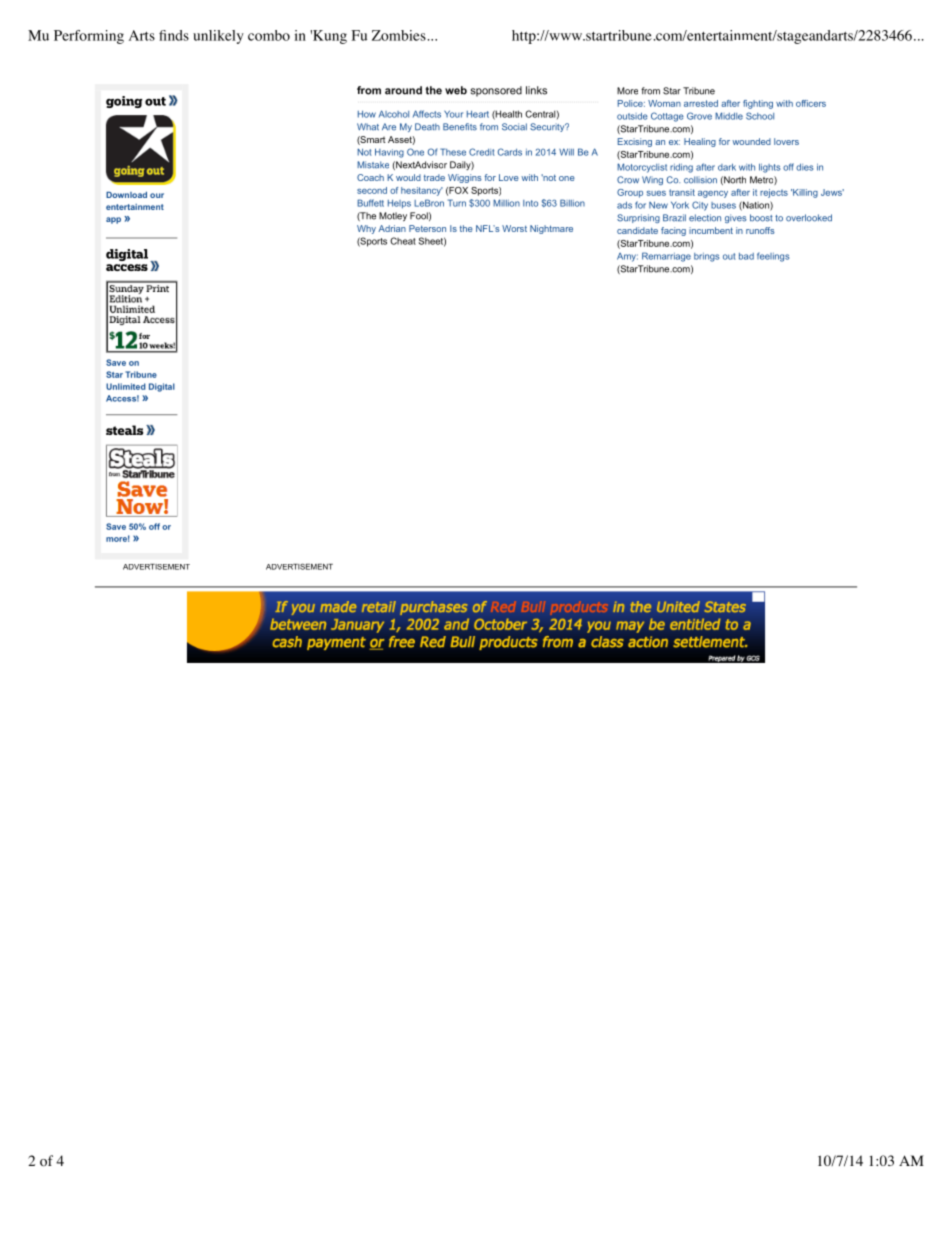 Image resolution: width=952 pixels, height=1233 pixels. I want to click on steals, so click(124, 430).
